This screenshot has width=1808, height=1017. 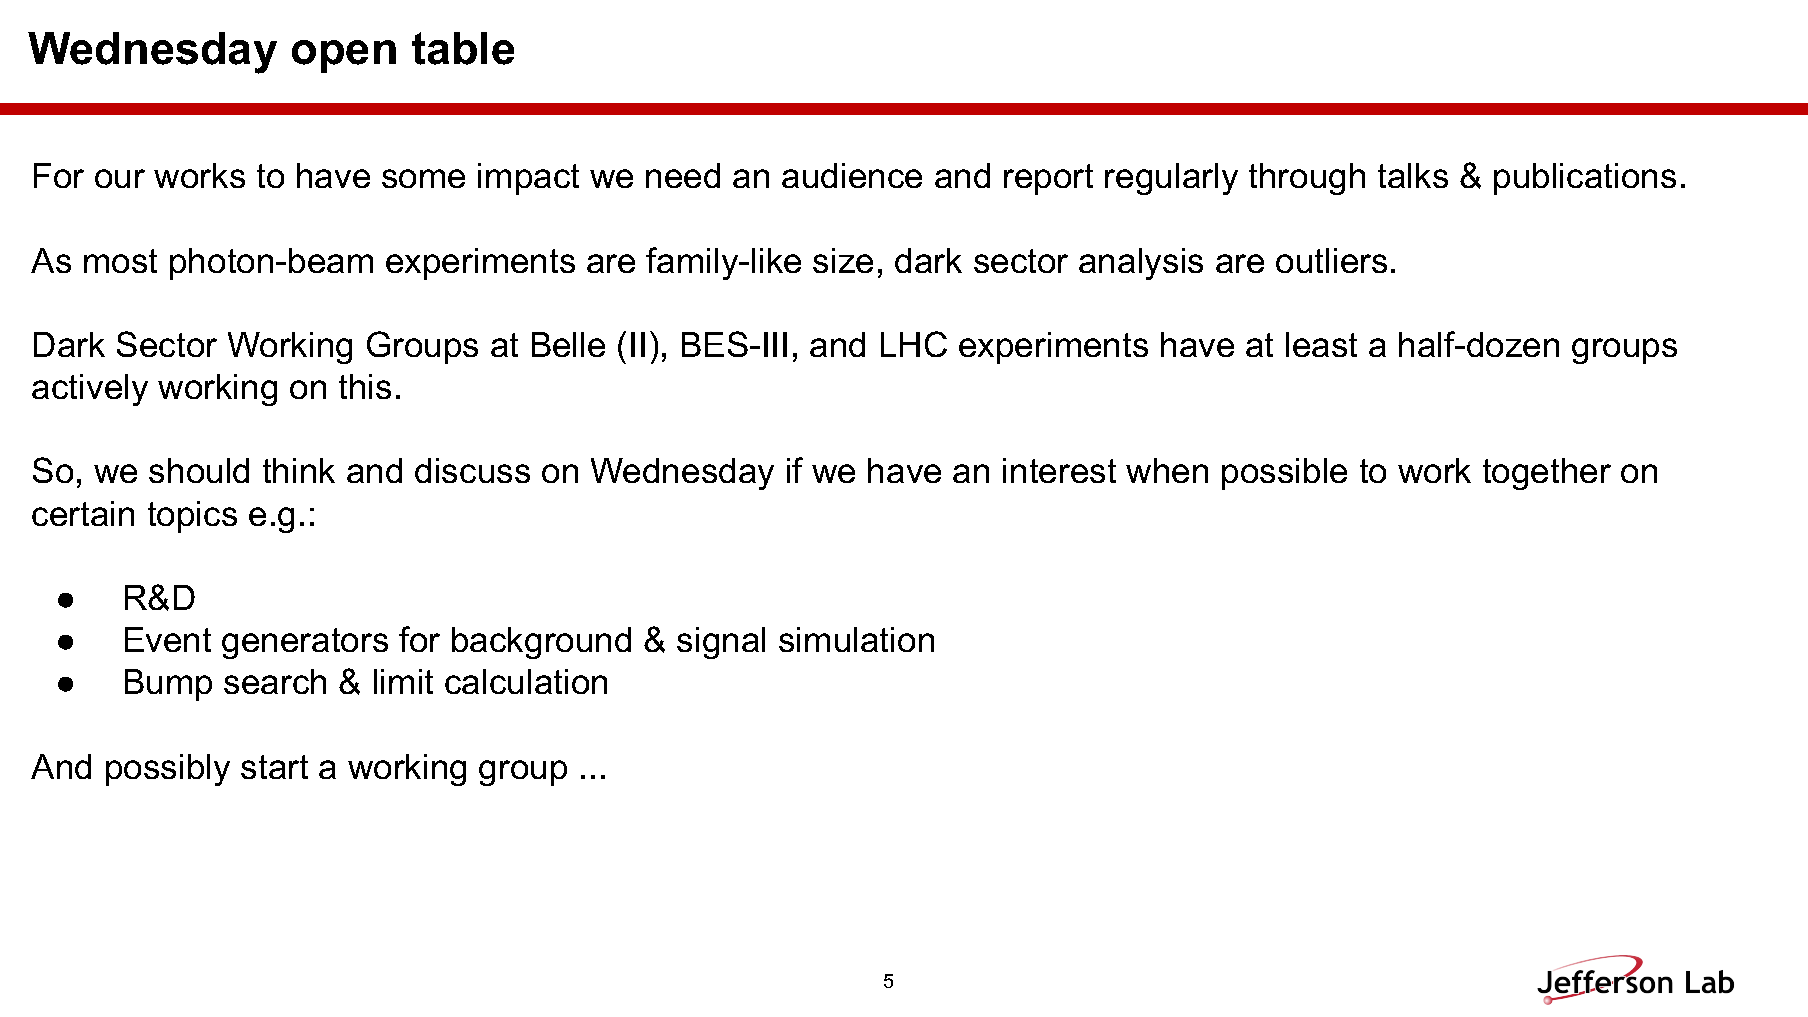 What do you see at coordinates (463, 48) in the screenshot?
I see `table` at bounding box center [463, 48].
